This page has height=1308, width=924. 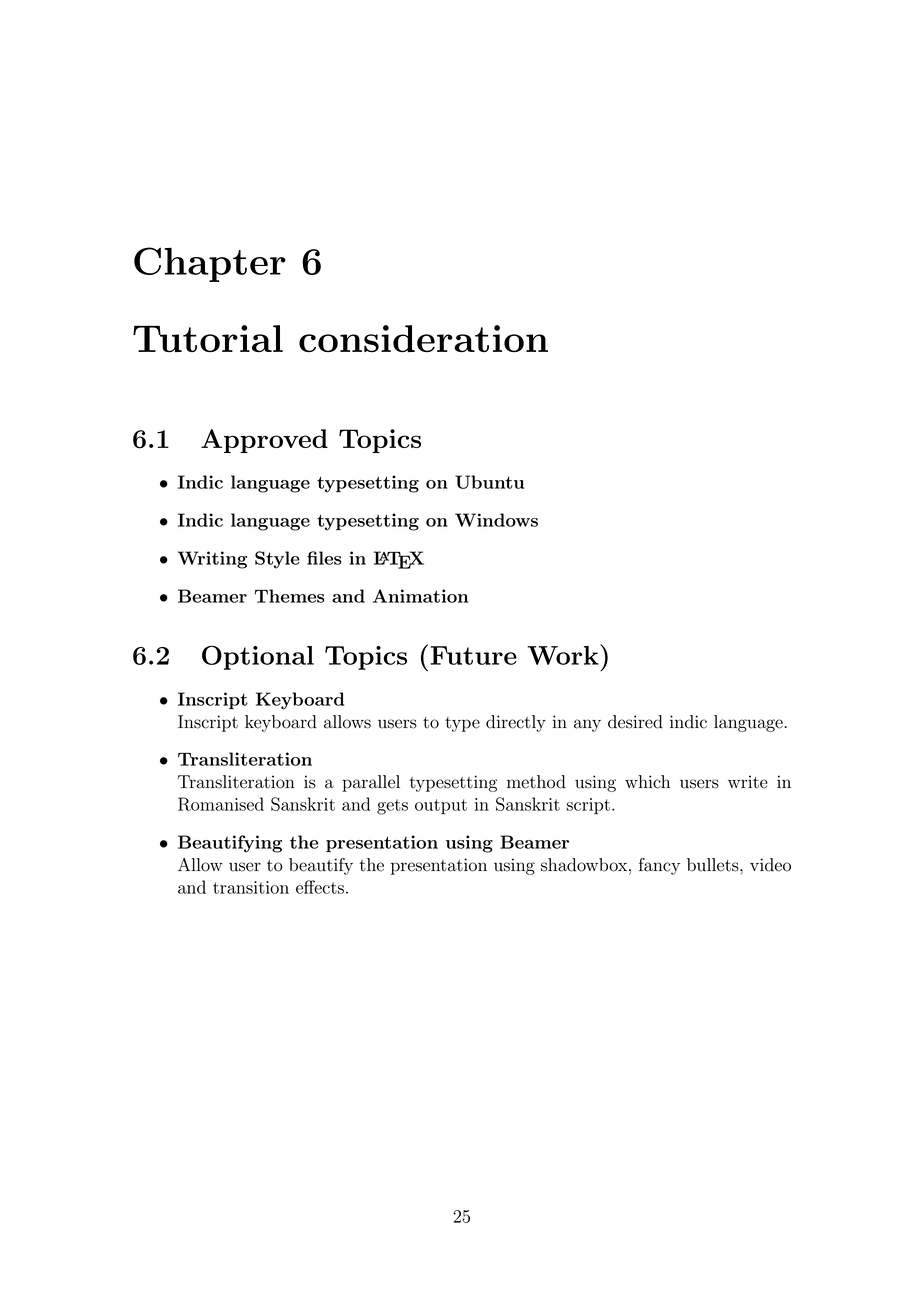 I want to click on transition, so click(x=251, y=887).
